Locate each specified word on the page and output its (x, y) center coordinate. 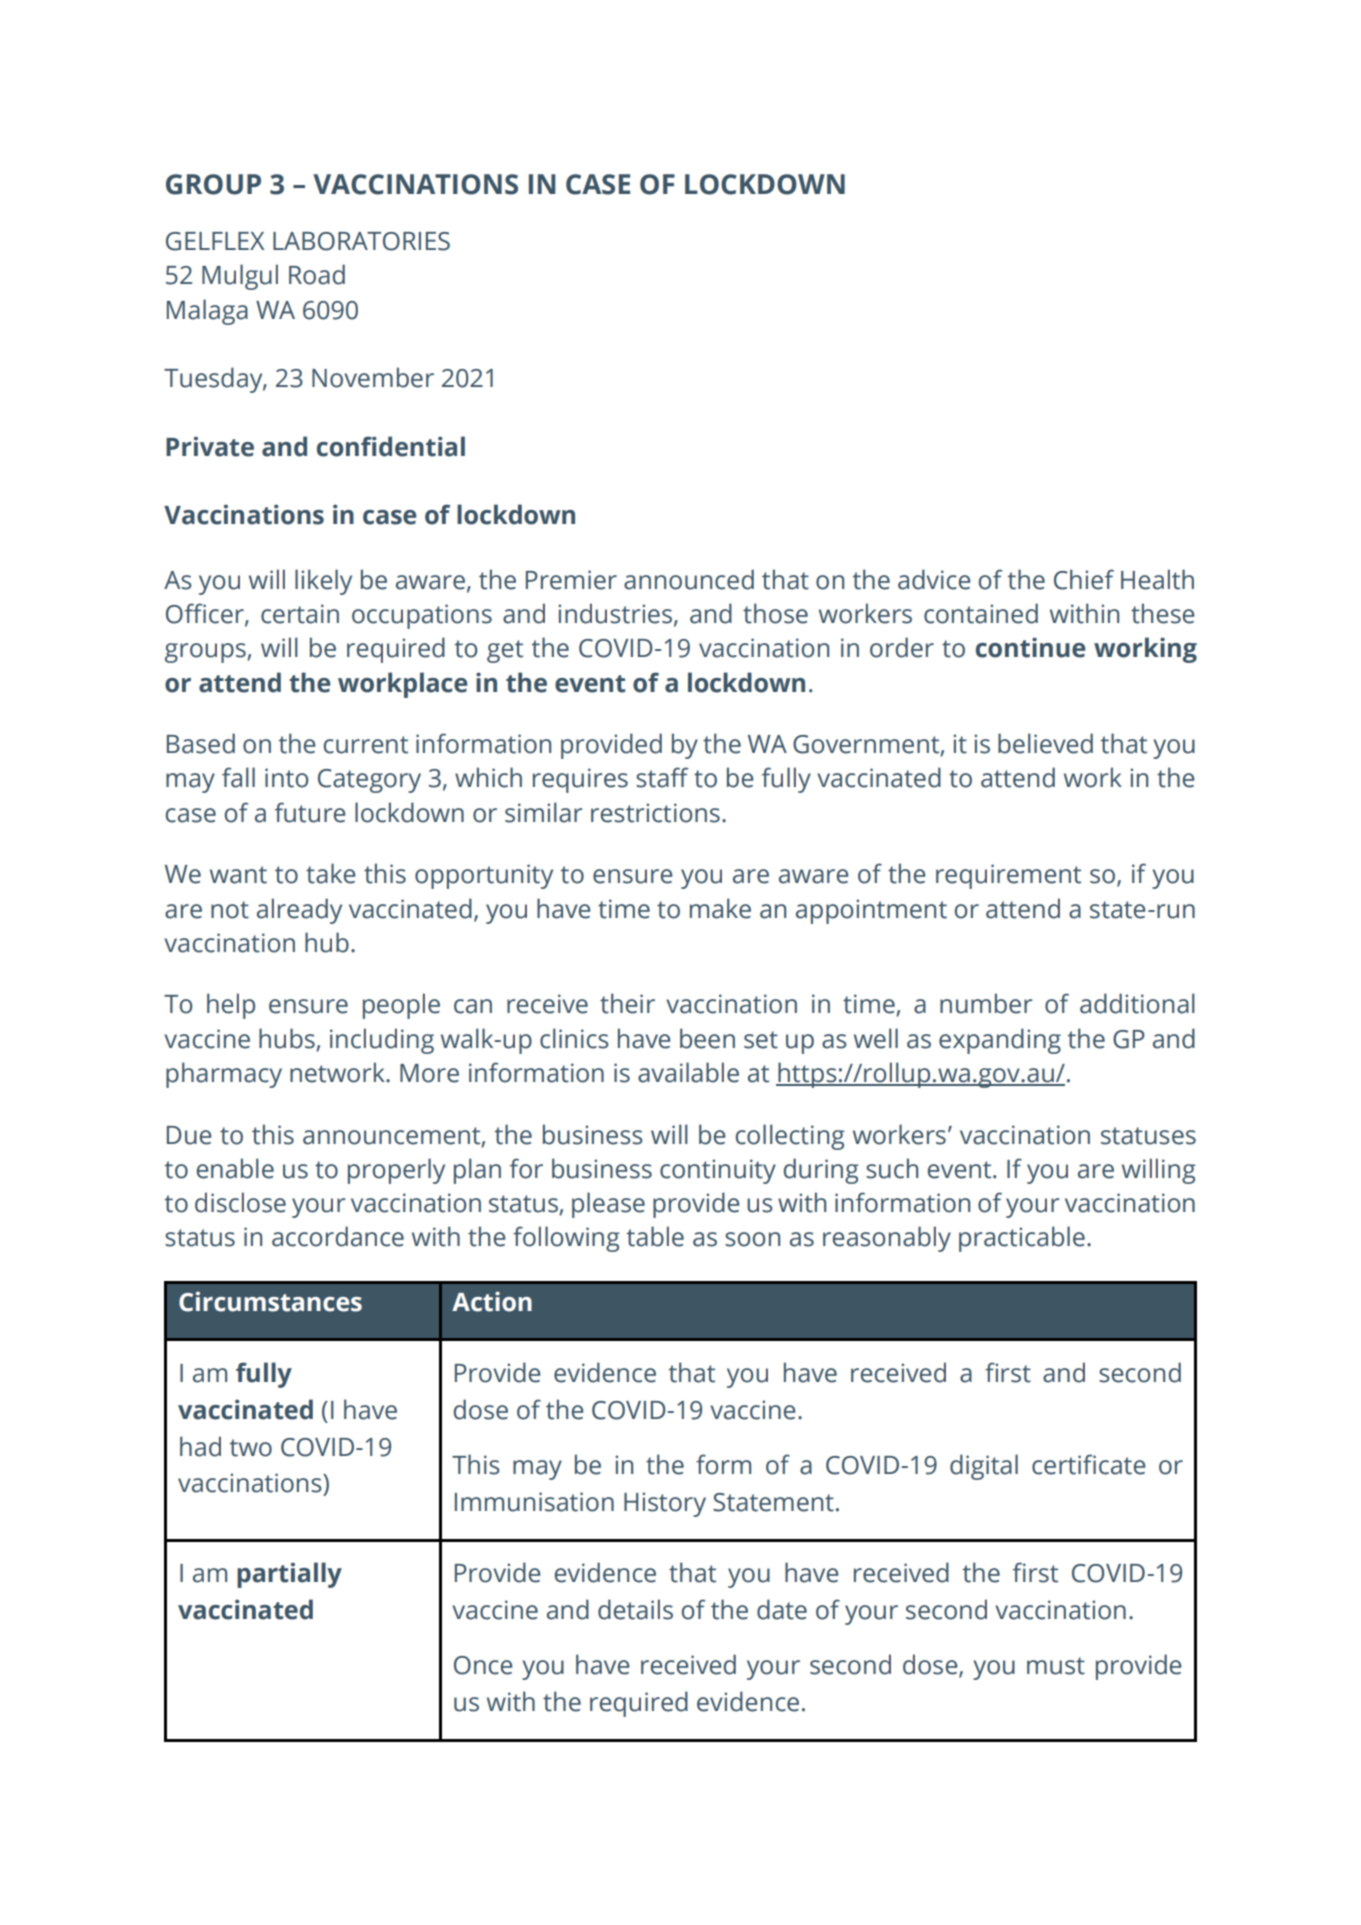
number (986, 1003)
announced (689, 579)
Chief (1084, 579)
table (655, 1236)
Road (317, 274)
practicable (1022, 1239)
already (299, 911)
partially (289, 1575)
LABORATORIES (361, 241)
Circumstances (270, 1301)
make (720, 908)
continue (1030, 647)
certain (300, 614)
